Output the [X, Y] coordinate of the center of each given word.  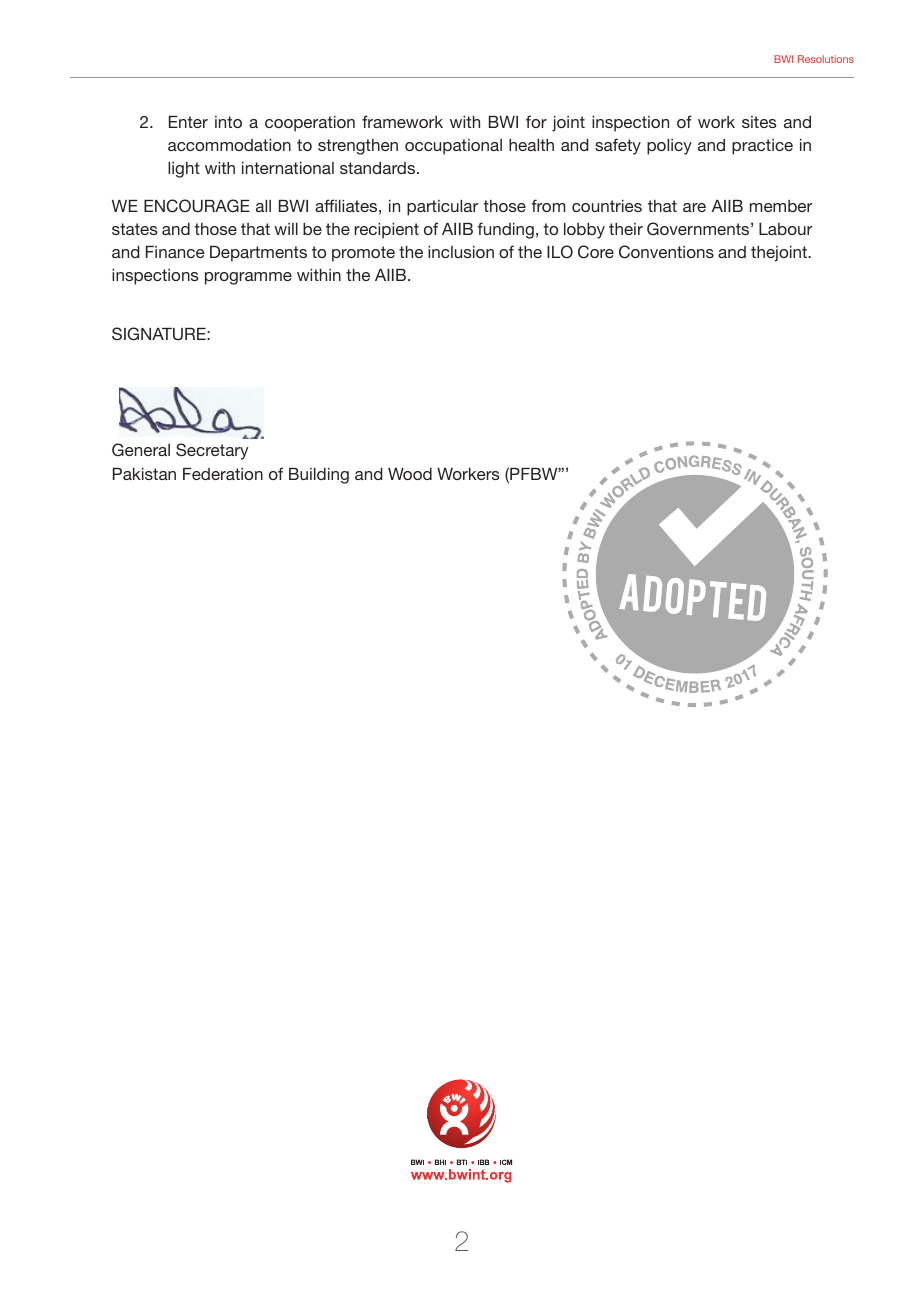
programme [248, 278]
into [228, 122]
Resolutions [826, 59]
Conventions [666, 252]
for [536, 121]
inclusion [461, 252]
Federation [223, 474]
